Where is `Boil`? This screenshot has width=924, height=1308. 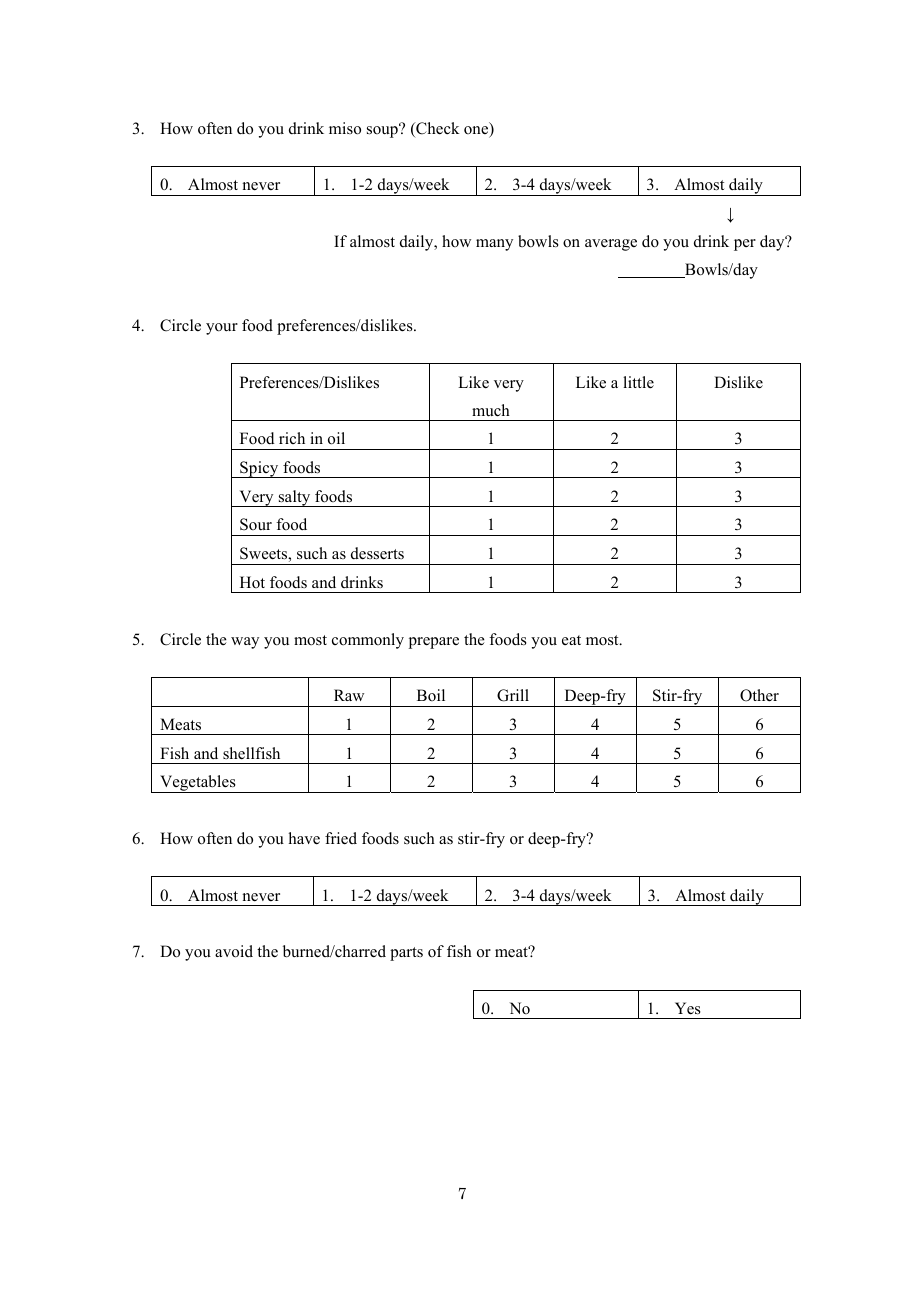
Boil is located at coordinates (431, 695).
